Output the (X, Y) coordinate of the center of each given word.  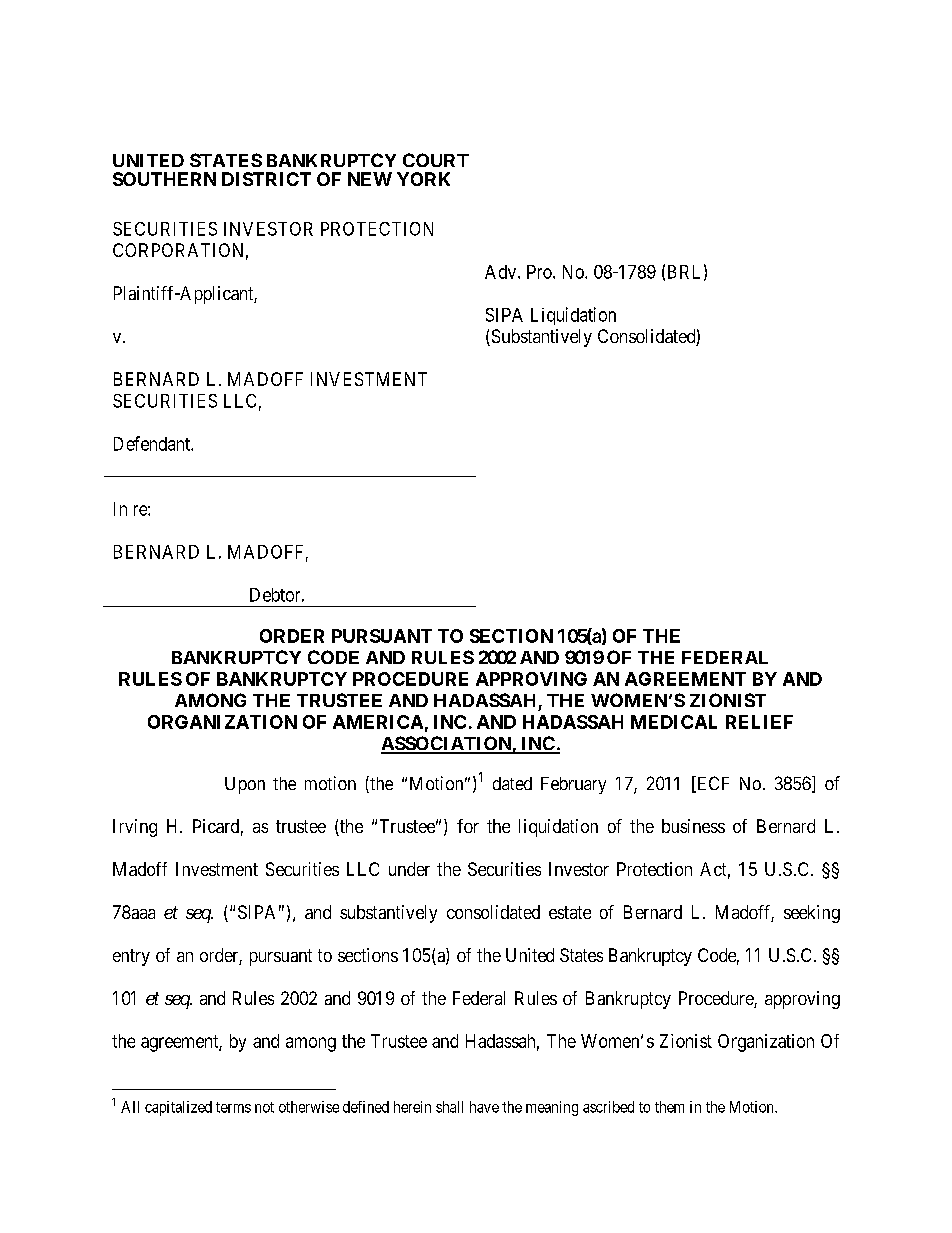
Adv (502, 272)
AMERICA (378, 722)
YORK (423, 179)
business (693, 826)
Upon (245, 785)
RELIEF (759, 722)
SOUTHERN (164, 179)
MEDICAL (674, 722)
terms (233, 1107)
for (468, 826)
